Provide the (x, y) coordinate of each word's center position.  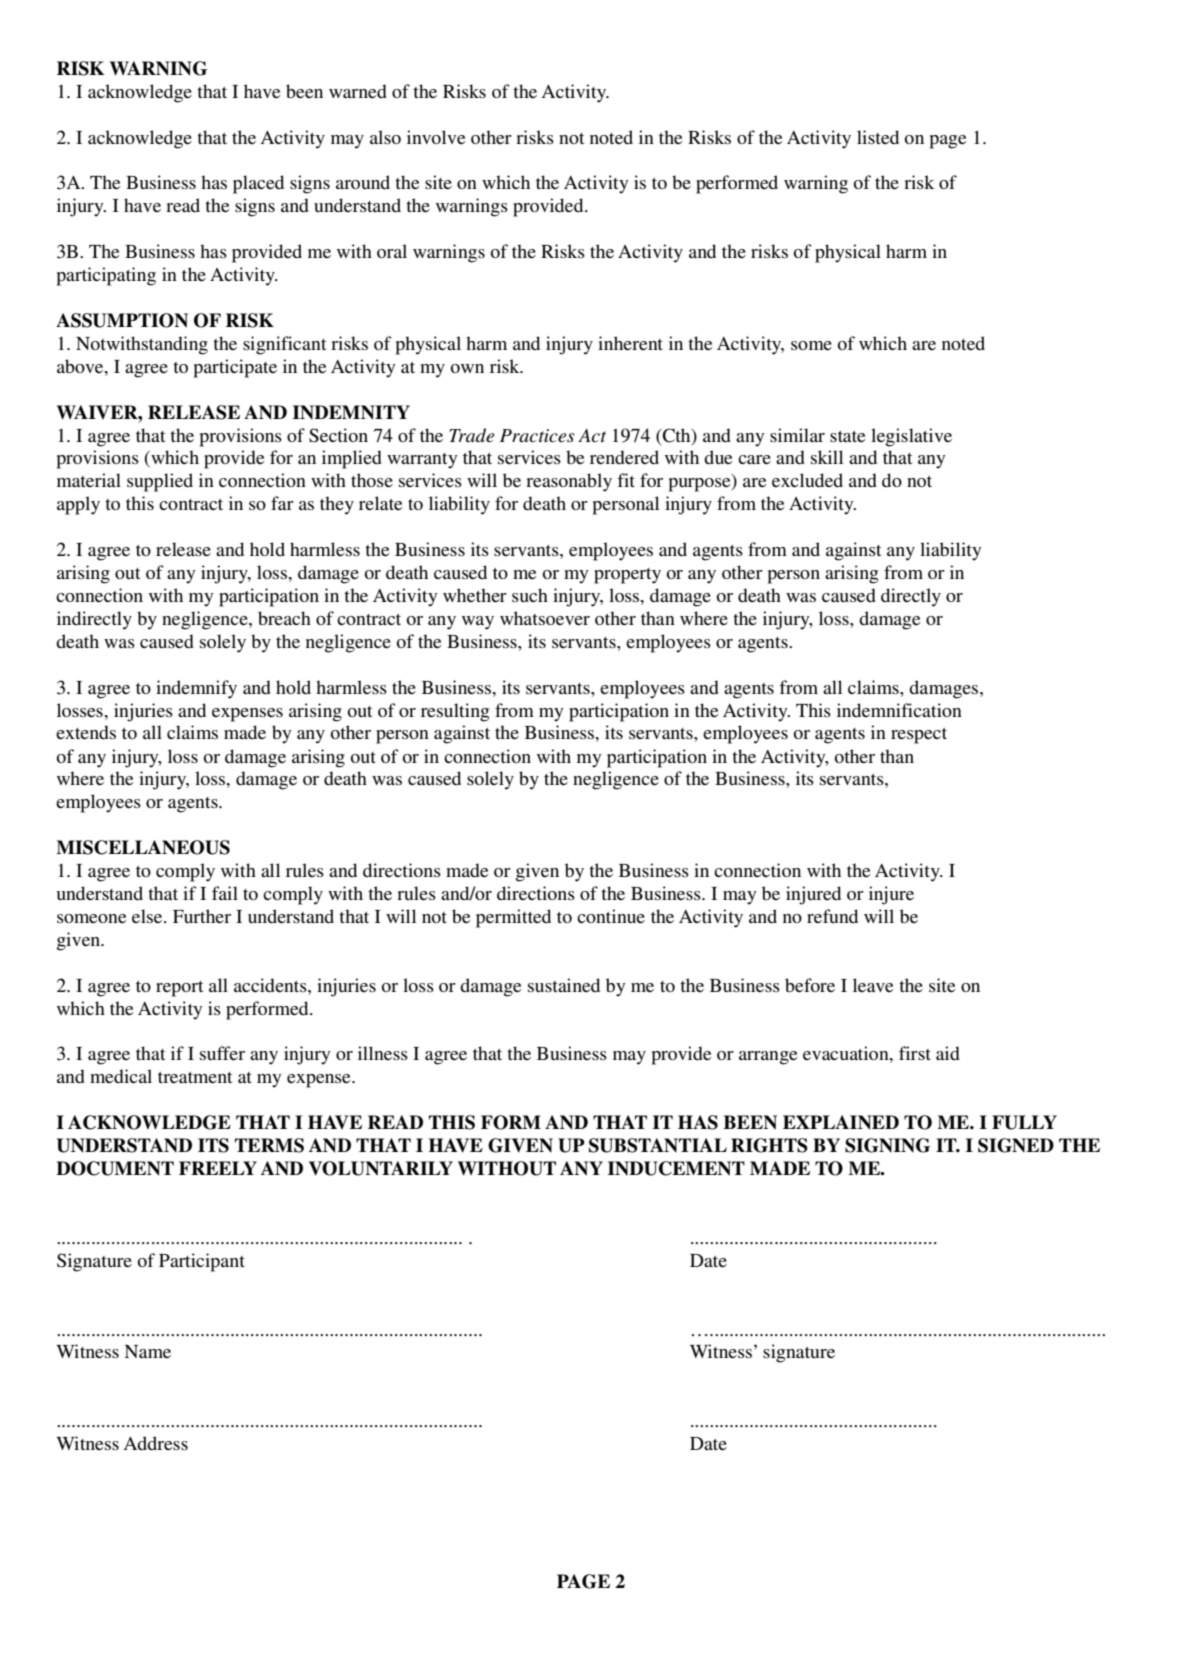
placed (258, 184)
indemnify (196, 689)
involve (436, 137)
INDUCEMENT (676, 1168)
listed (878, 137)
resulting (455, 712)
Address (156, 1443)
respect (919, 736)
